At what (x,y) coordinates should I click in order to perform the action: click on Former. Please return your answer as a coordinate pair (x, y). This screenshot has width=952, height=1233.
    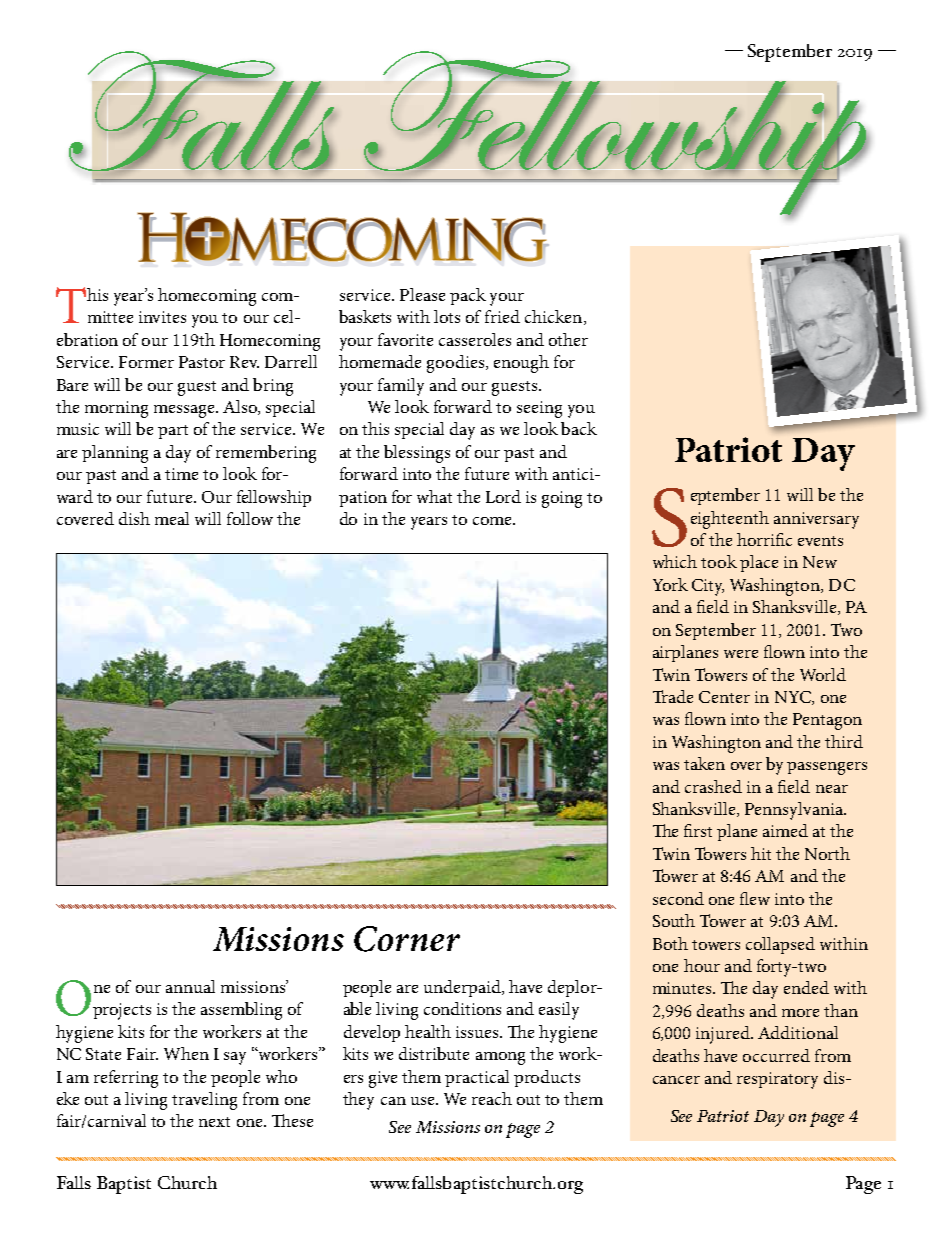
    Looking at the image, I should click on (146, 362).
